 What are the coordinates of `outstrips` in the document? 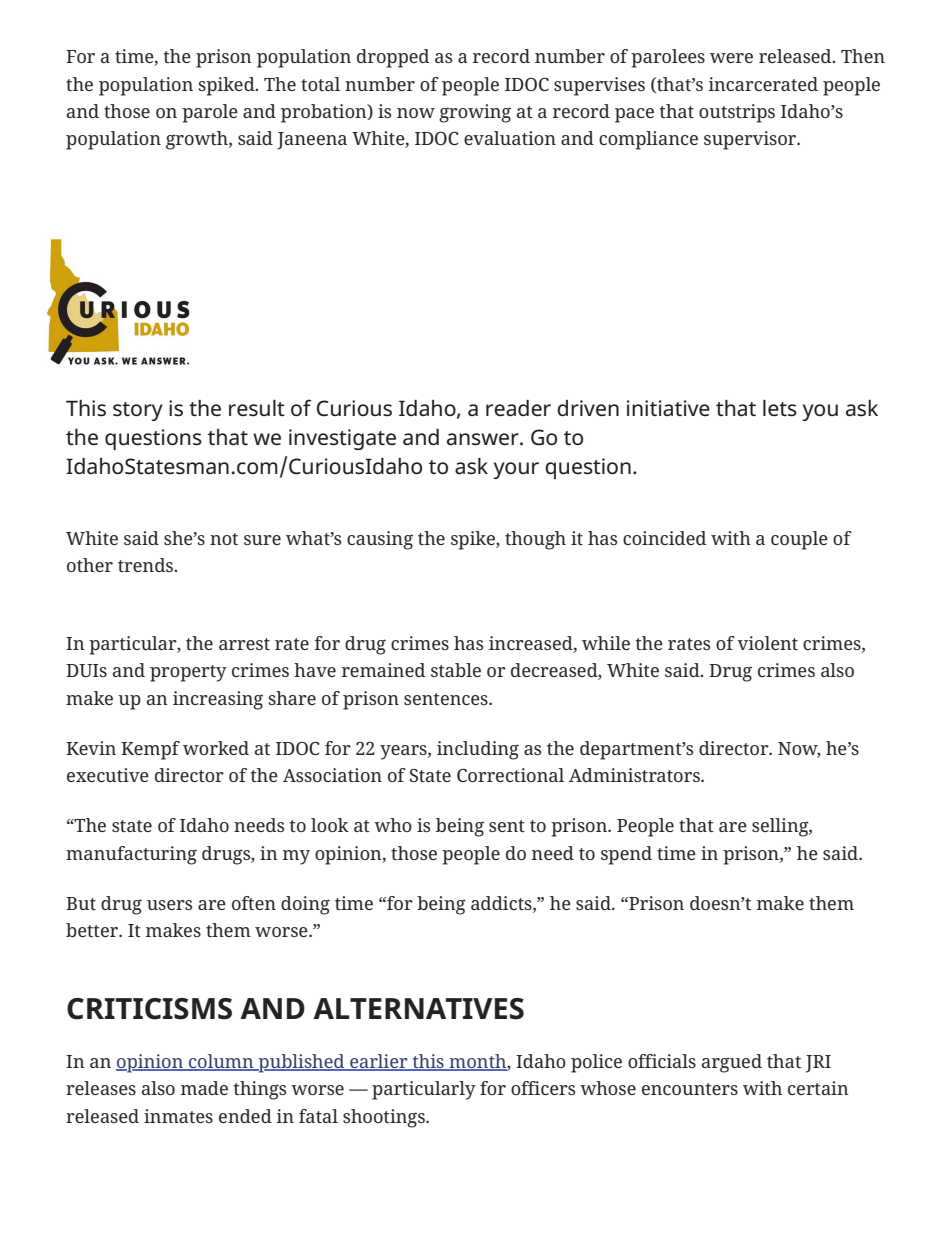 It's located at (737, 113).
